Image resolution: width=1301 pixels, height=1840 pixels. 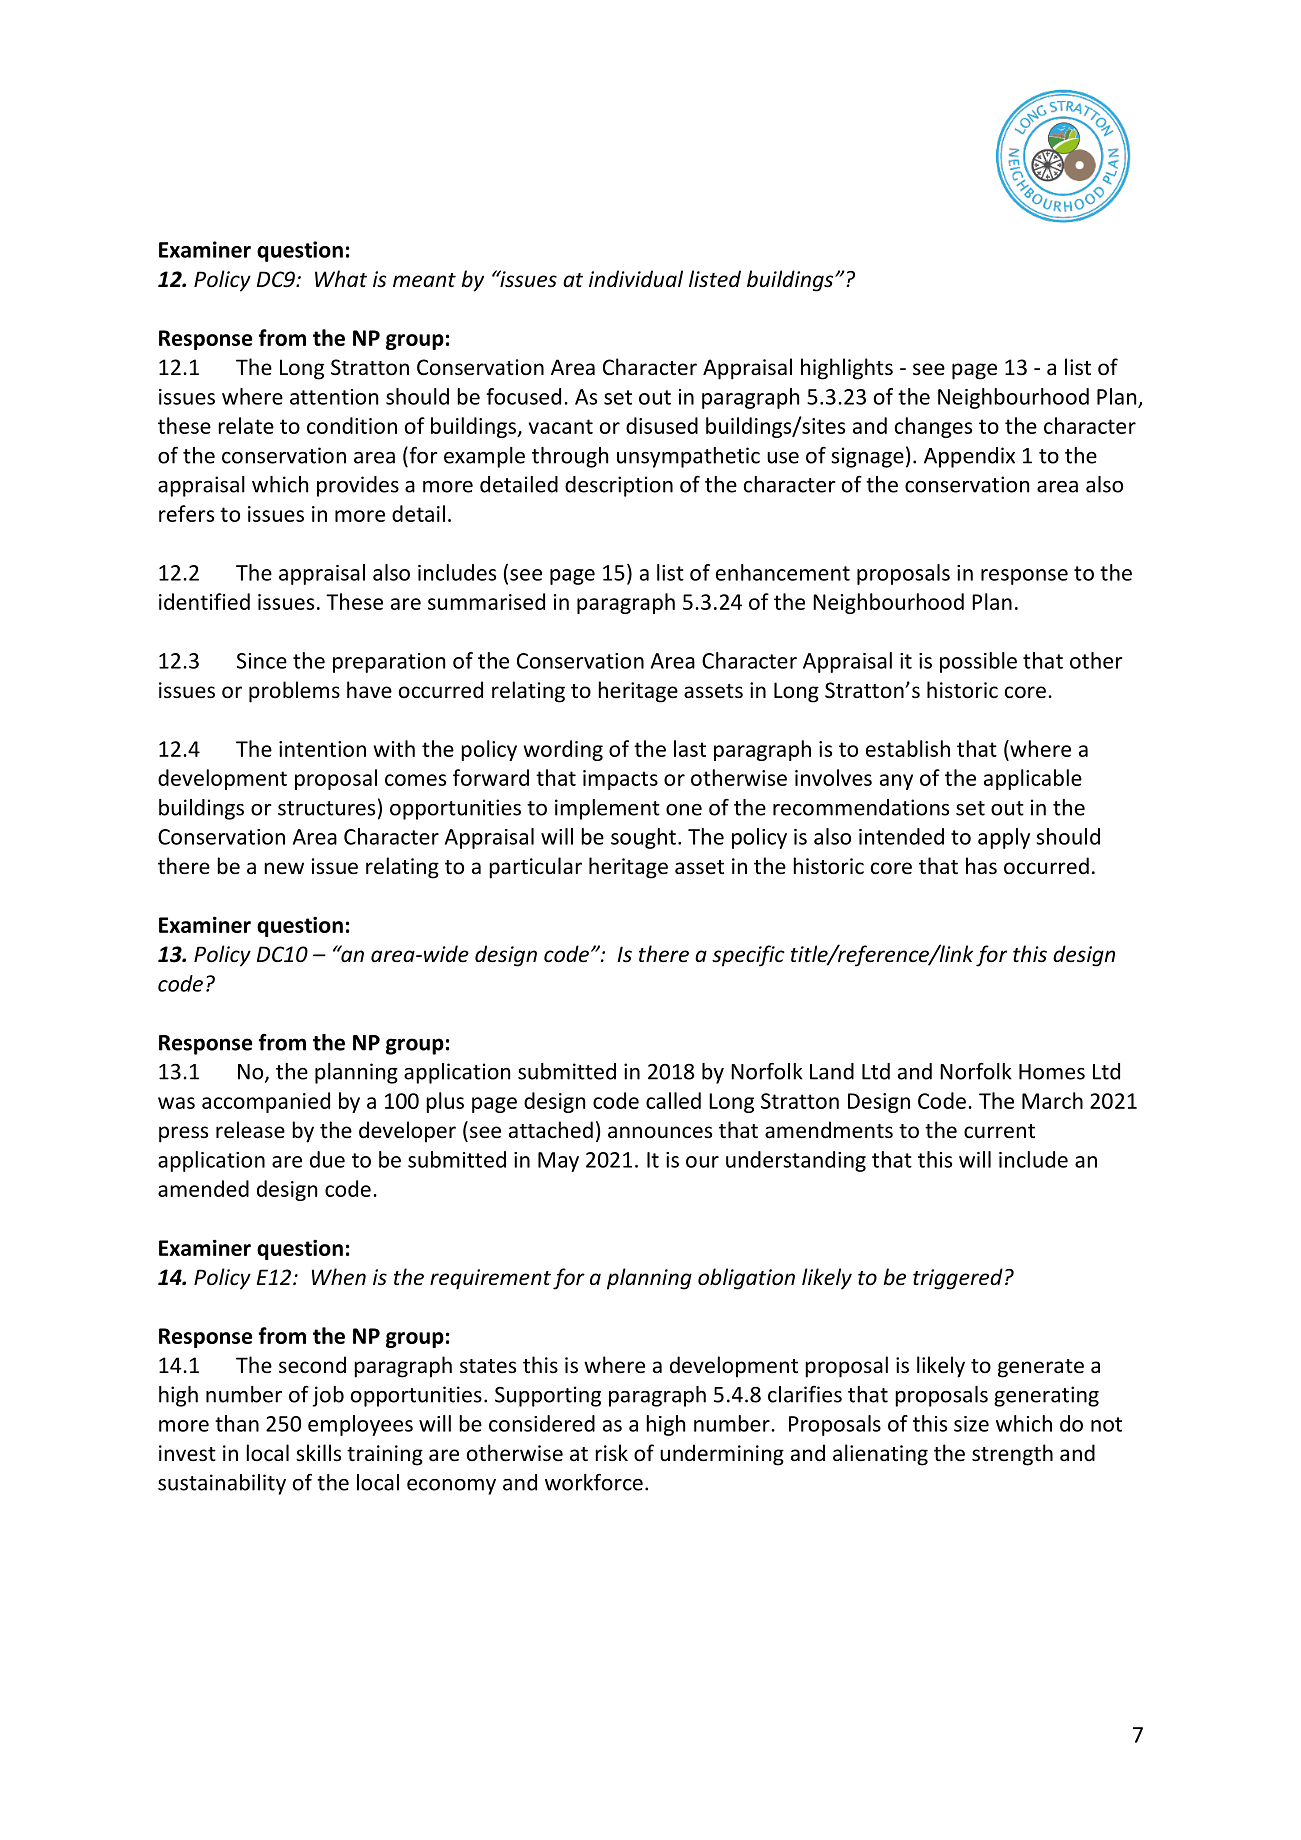 What do you see at coordinates (284, 868) in the image?
I see `new` at bounding box center [284, 868].
